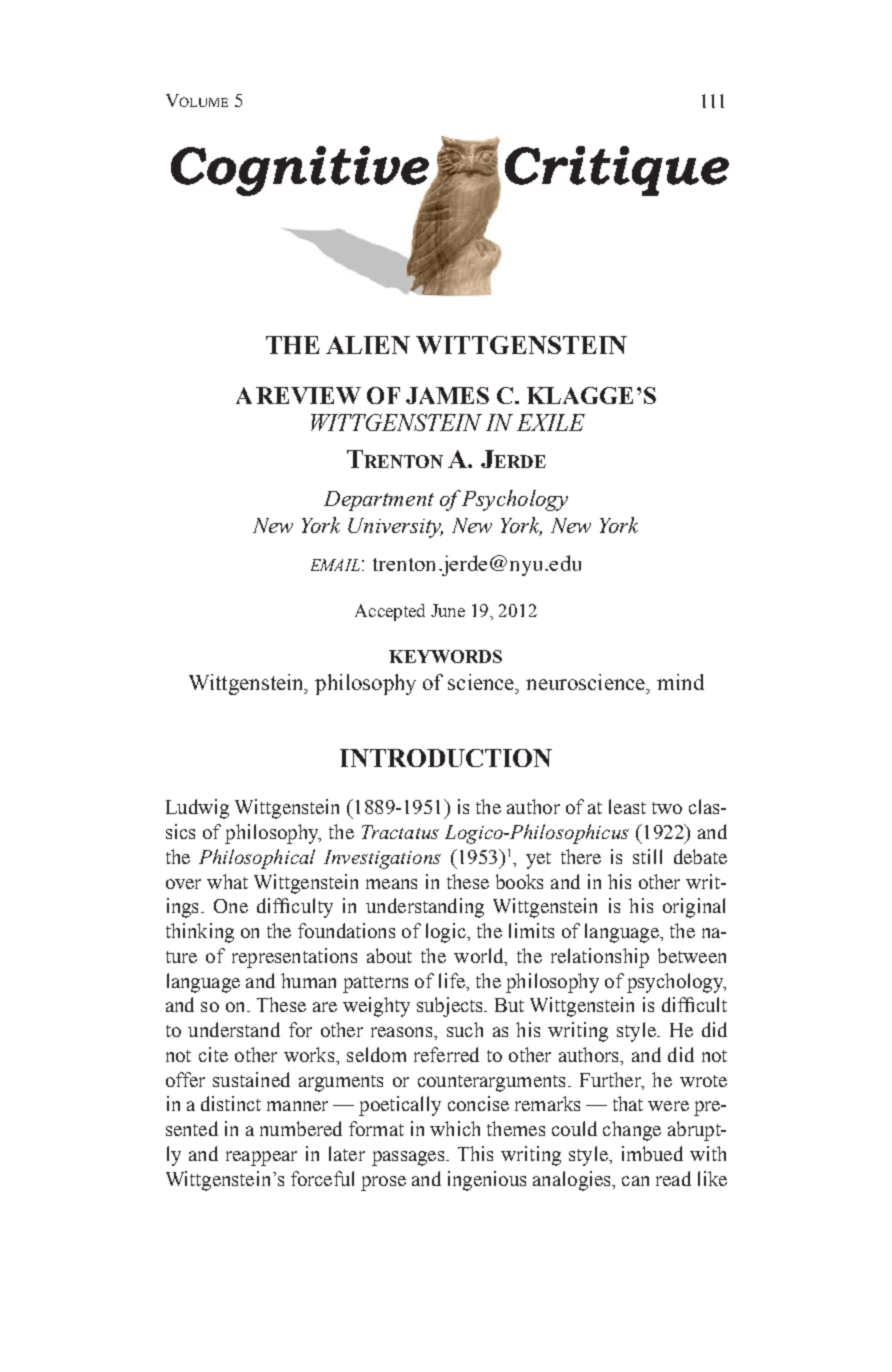  What do you see at coordinates (395, 528) in the image?
I see `University` at bounding box center [395, 528].
